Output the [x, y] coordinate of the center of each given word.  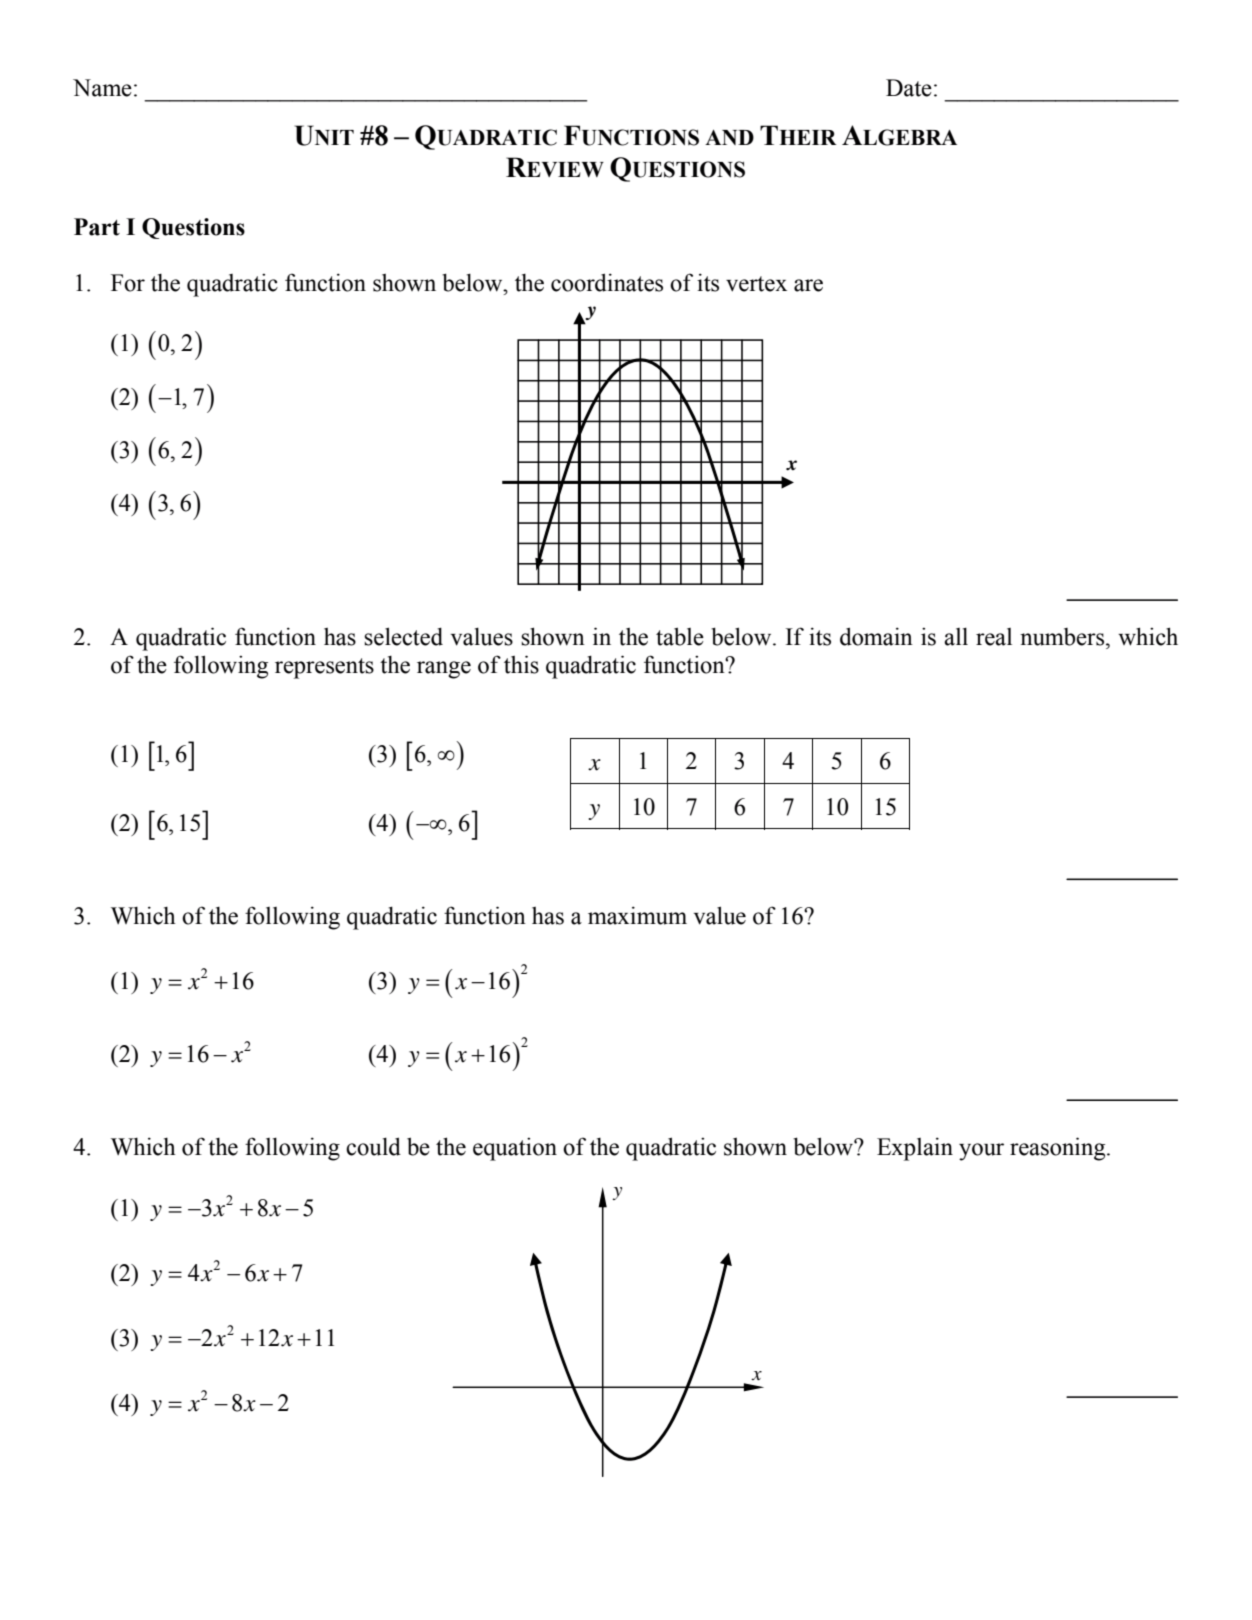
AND [729, 137]
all [956, 637]
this [521, 664]
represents [324, 668]
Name [102, 88]
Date [909, 88]
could [373, 1146]
